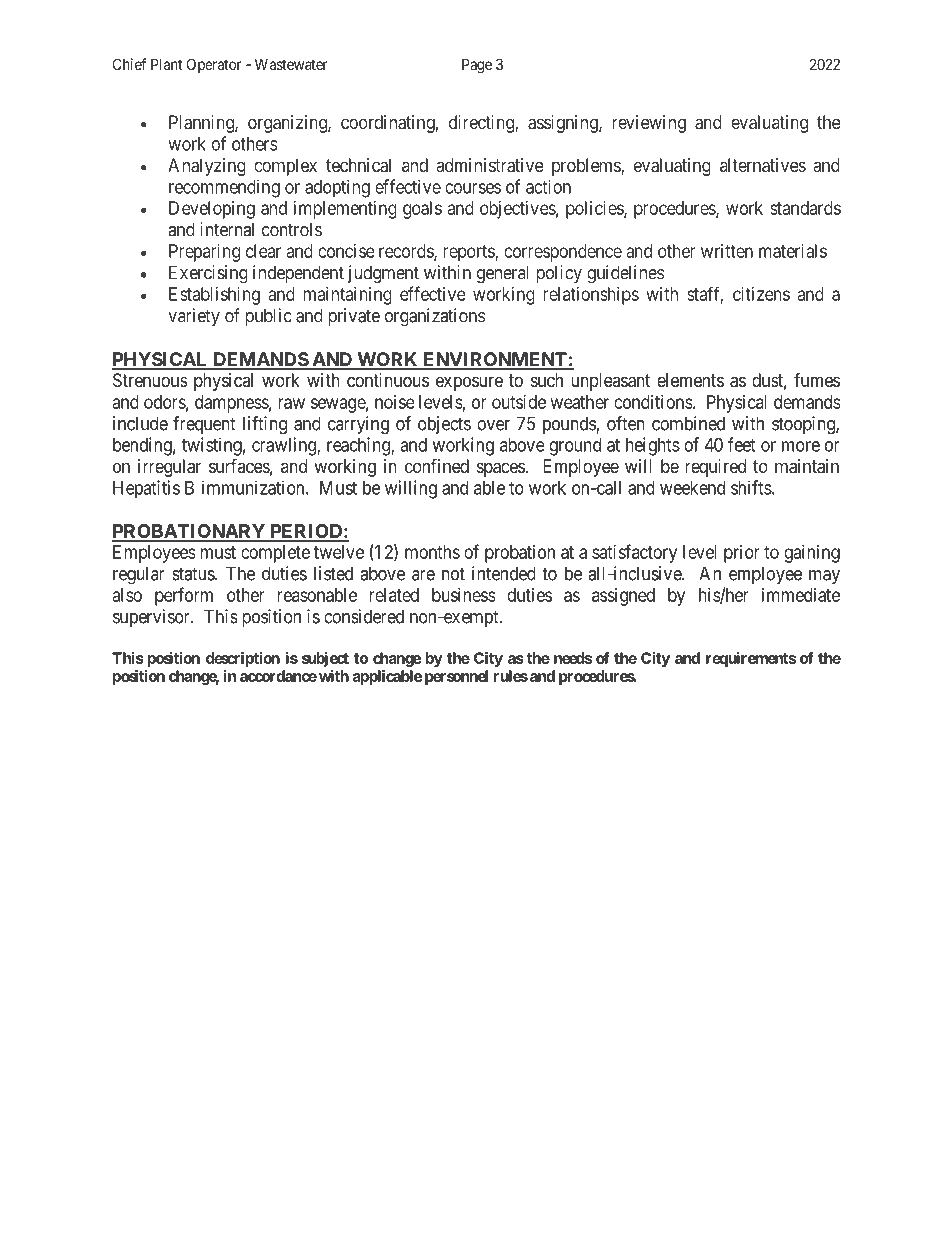 The width and height of the screenshot is (952, 1233). I want to click on description, so click(243, 659).
